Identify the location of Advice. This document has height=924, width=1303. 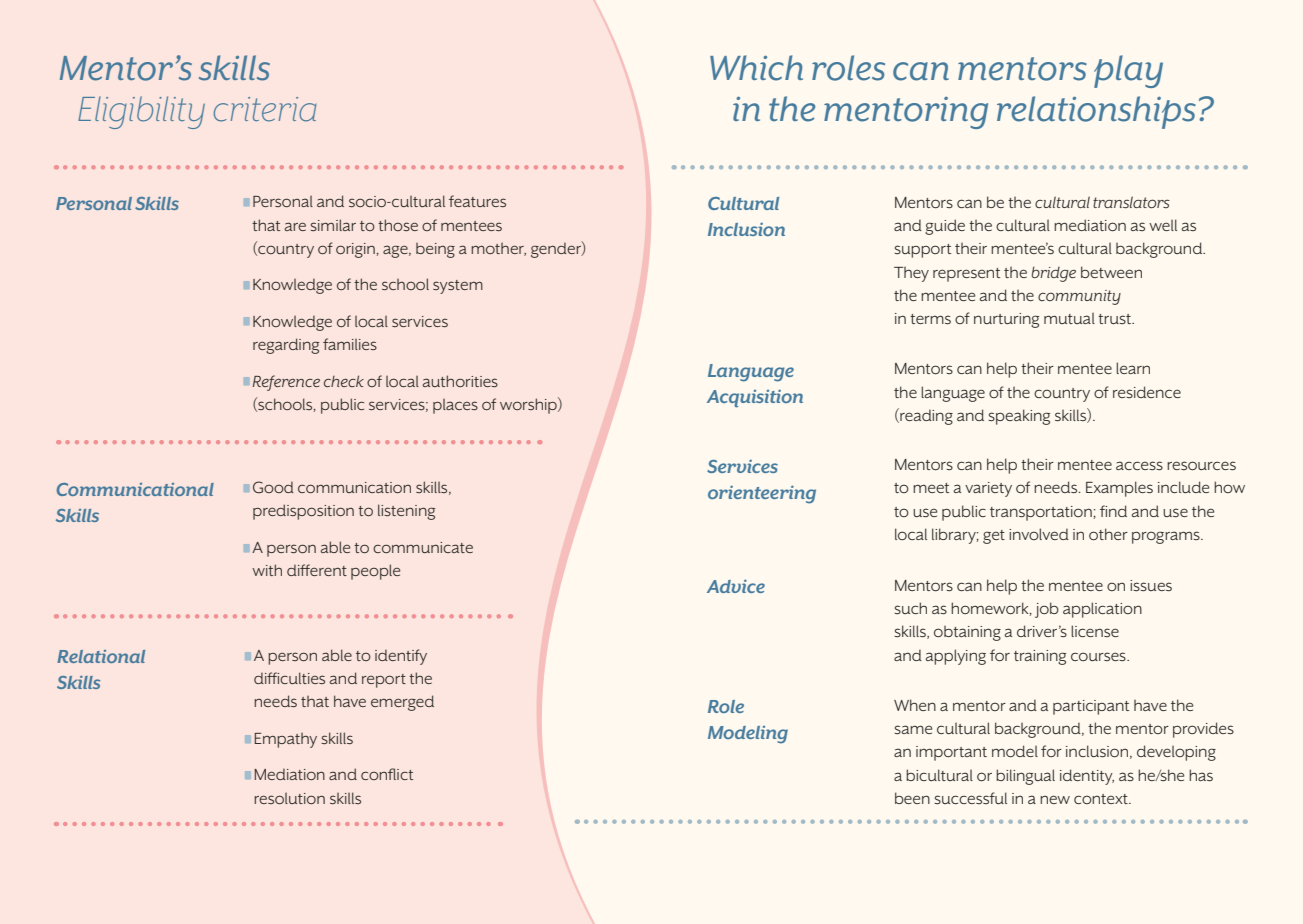
(736, 586).
